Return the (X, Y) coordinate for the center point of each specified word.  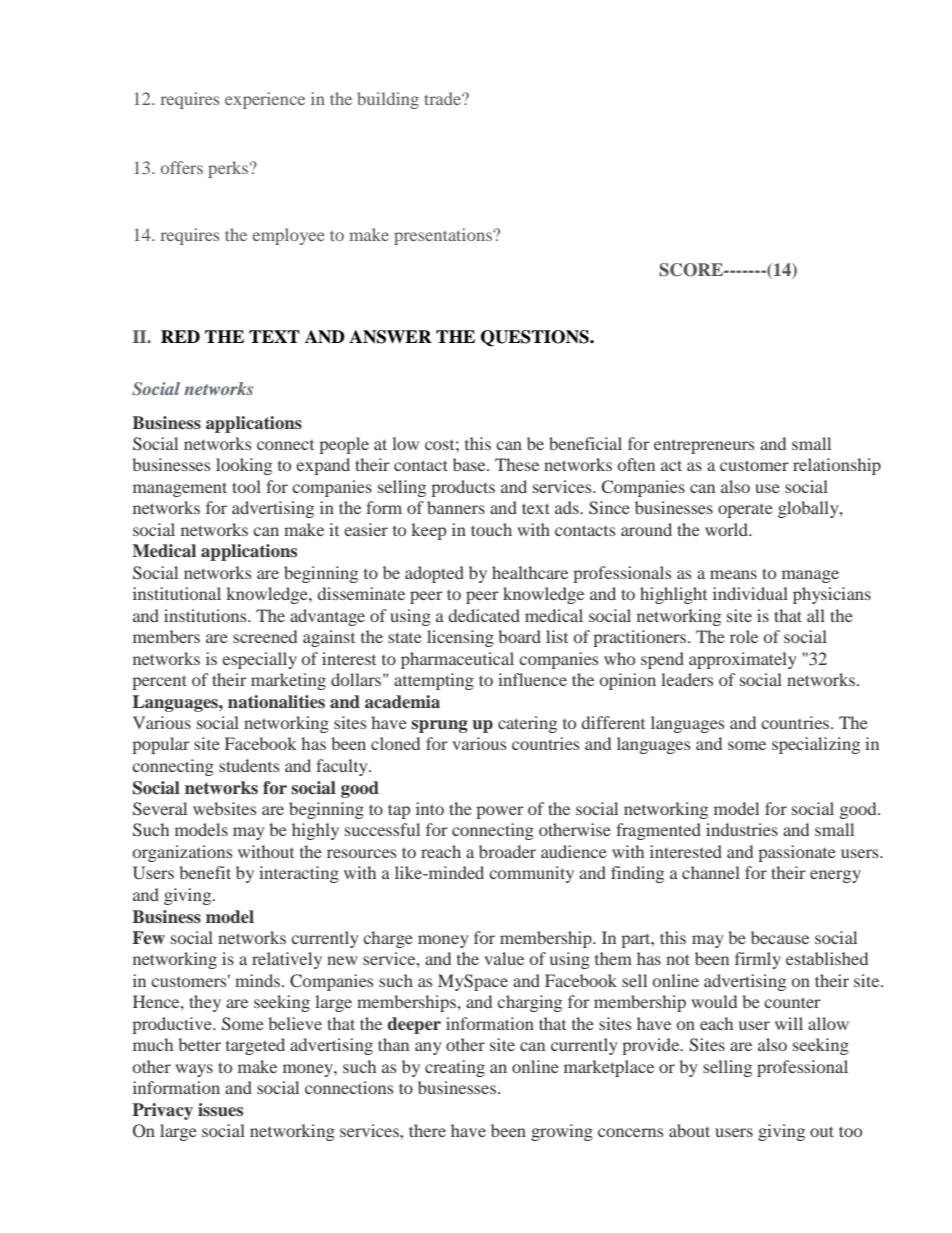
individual (750, 593)
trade (443, 98)
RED (180, 336)
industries (742, 829)
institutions (206, 615)
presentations (444, 236)
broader (507, 851)
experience (265, 100)
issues (220, 1110)
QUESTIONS (536, 338)
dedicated (484, 615)
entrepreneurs (704, 447)
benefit (205, 872)
